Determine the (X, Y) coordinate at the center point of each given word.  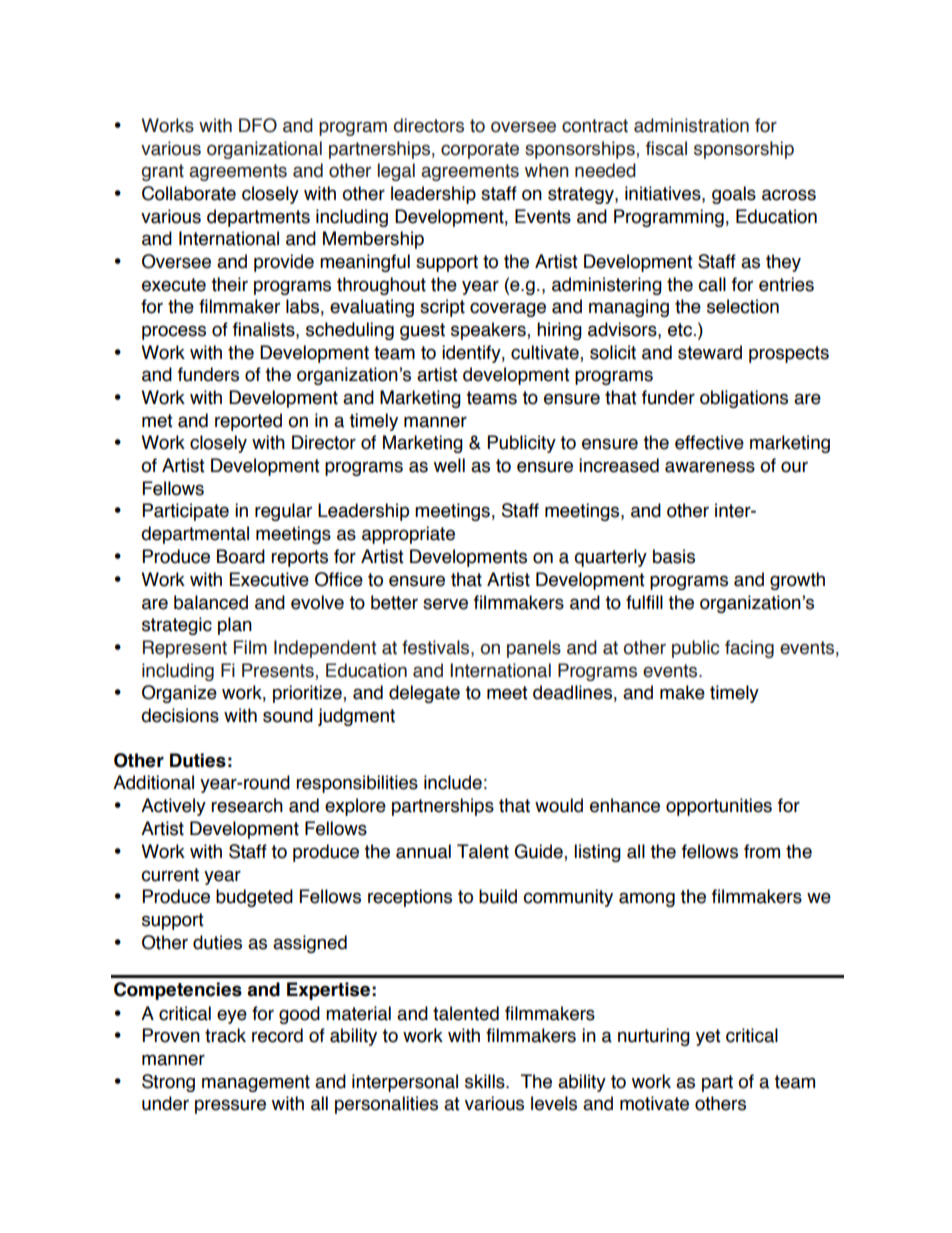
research (247, 805)
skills (486, 1081)
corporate (480, 150)
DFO (258, 125)
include (453, 782)
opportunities (719, 807)
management (256, 1083)
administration (691, 125)
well (449, 465)
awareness (710, 467)
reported (248, 422)
